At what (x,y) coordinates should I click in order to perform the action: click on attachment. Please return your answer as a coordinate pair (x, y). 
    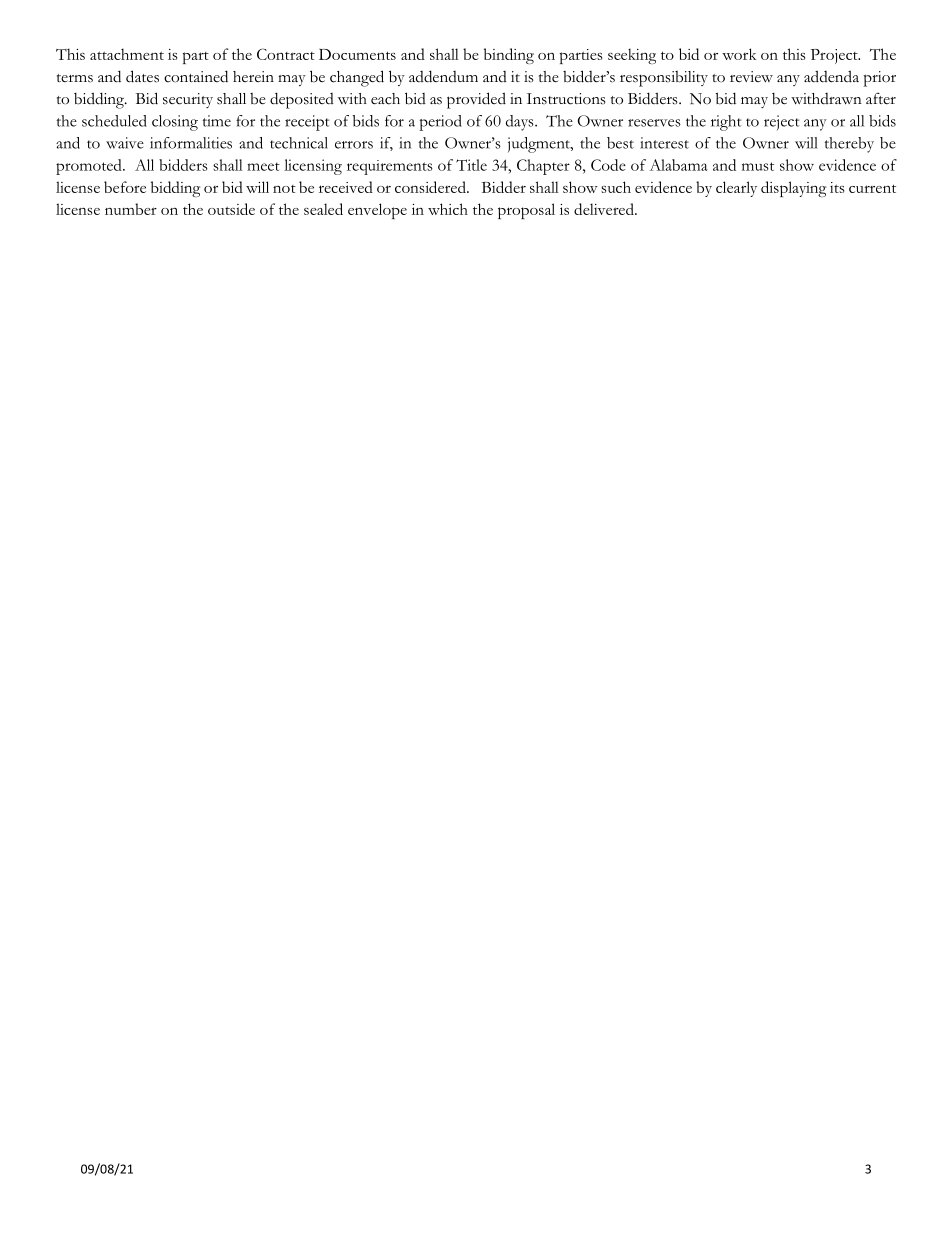
    Looking at the image, I should click on (127, 54).
